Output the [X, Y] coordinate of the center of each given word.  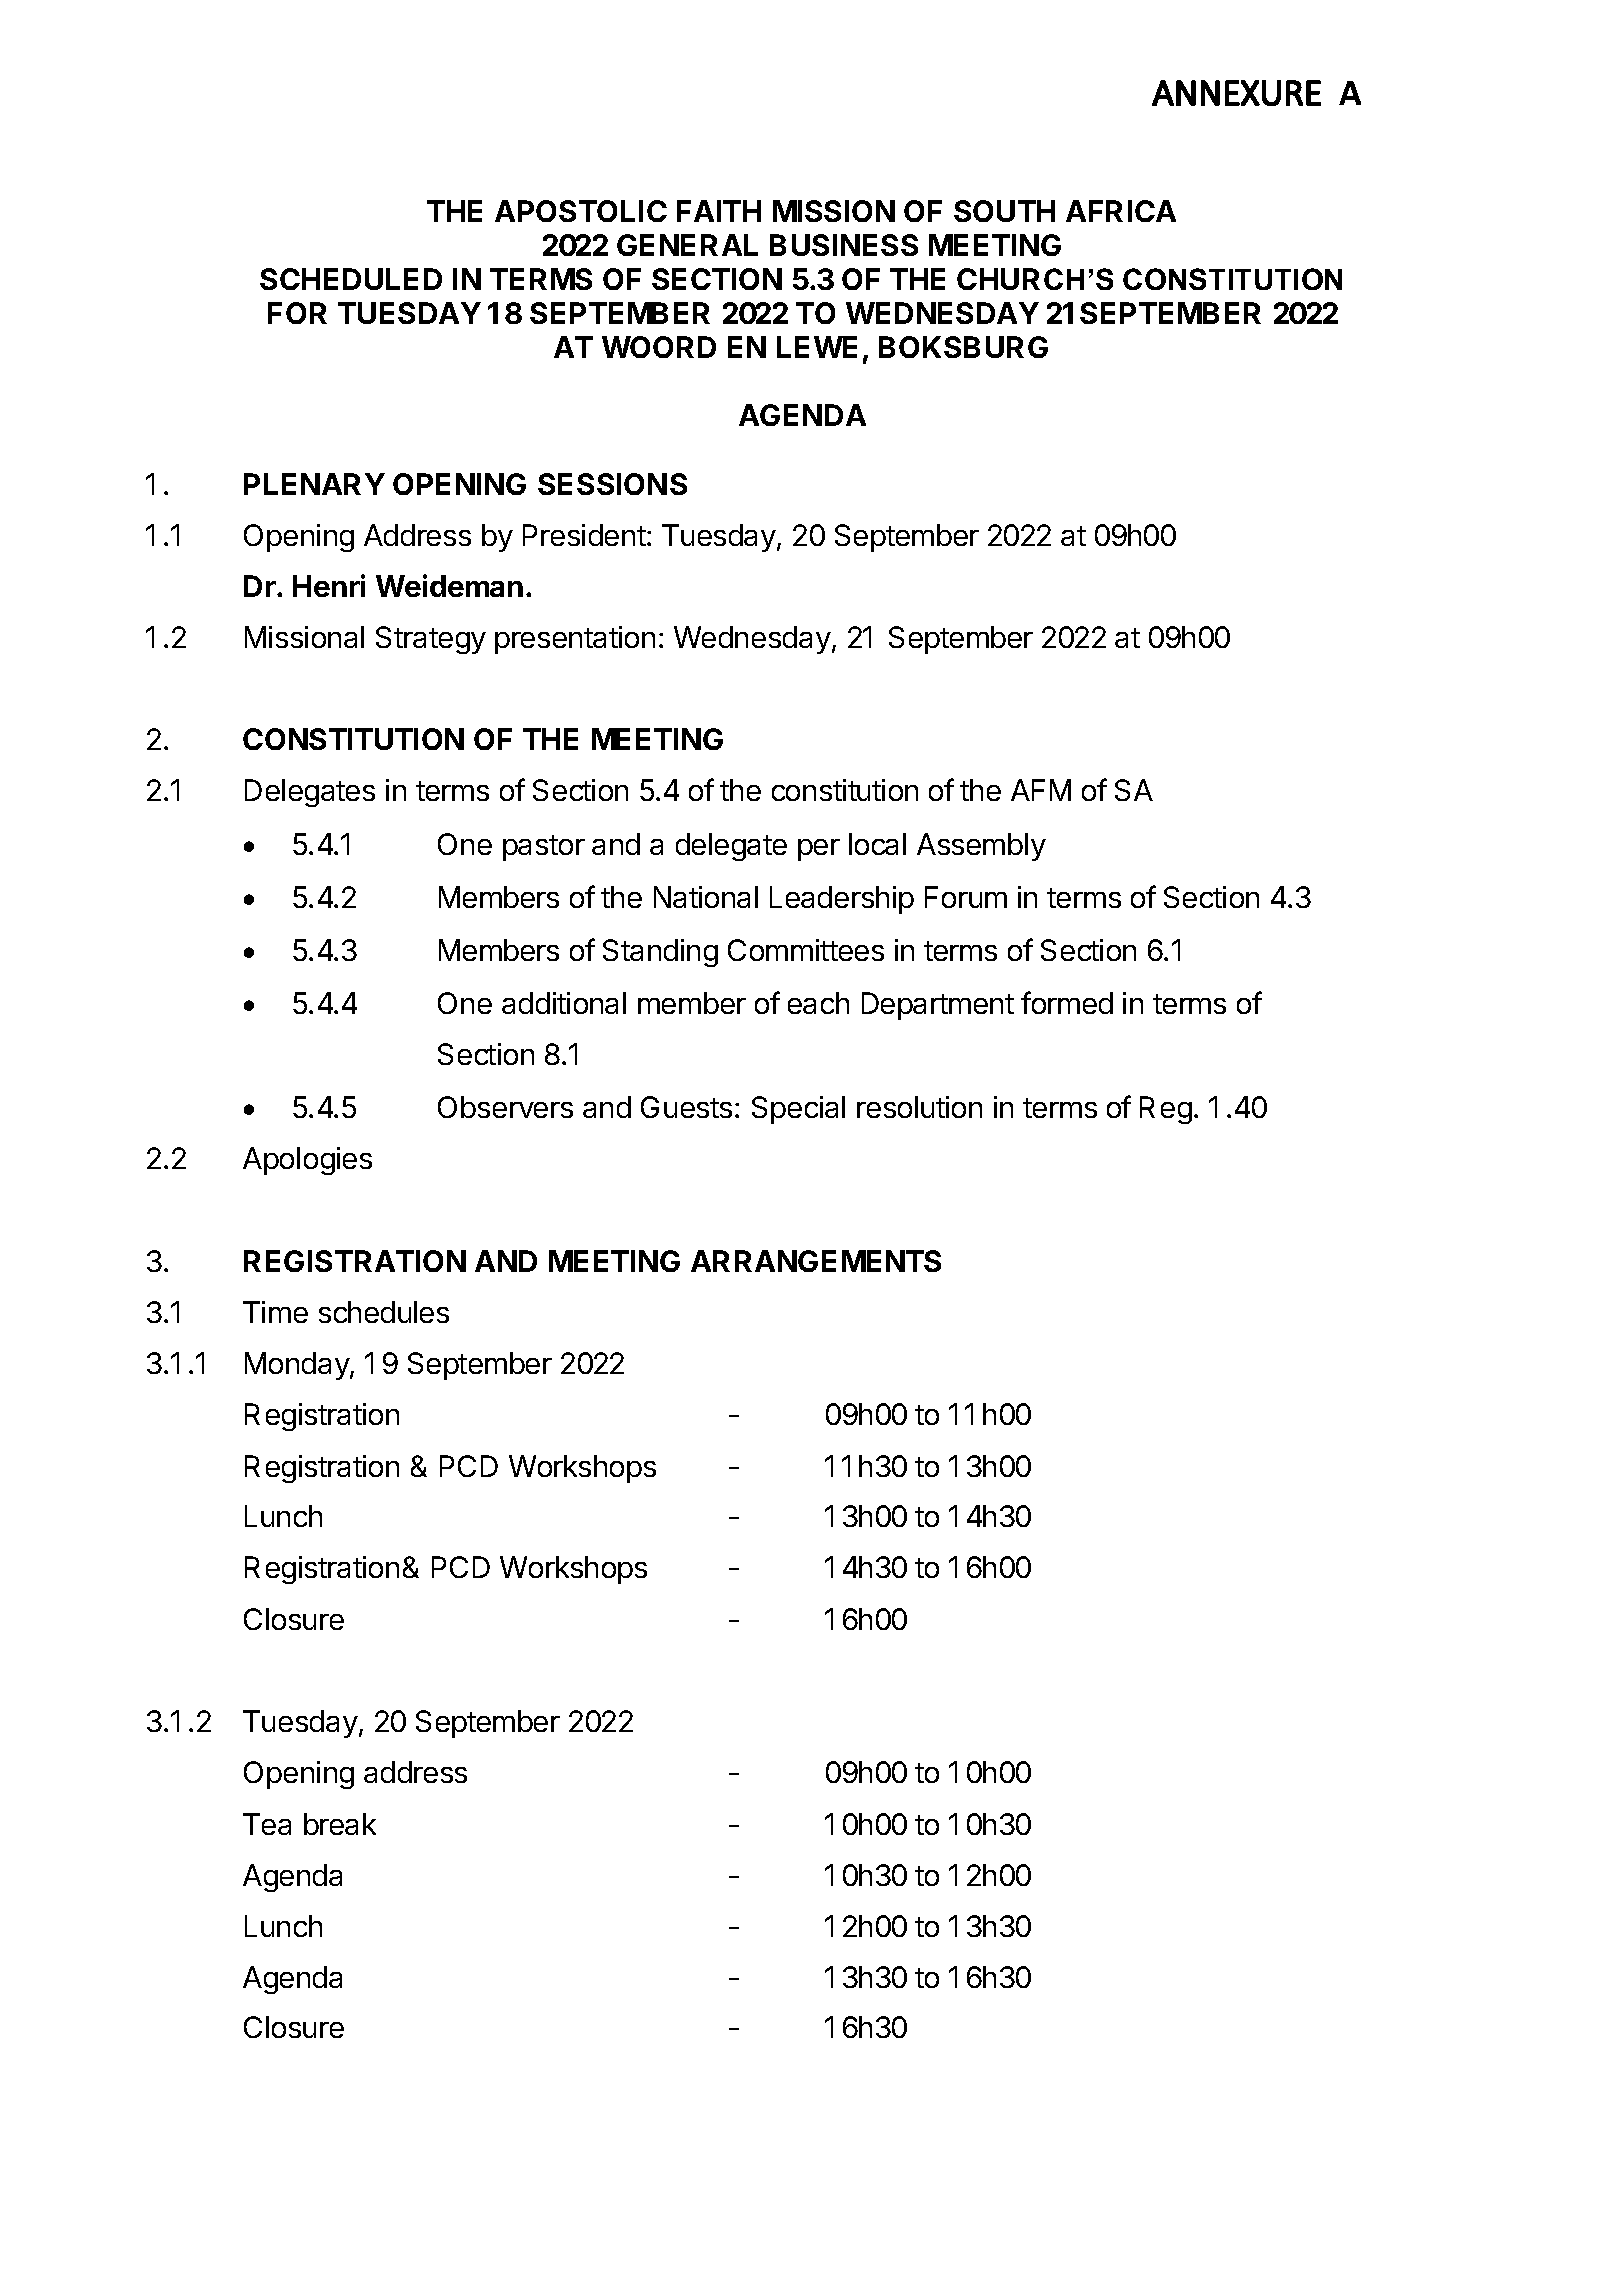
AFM [1041, 790]
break [340, 1824]
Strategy [431, 640]
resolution [919, 1107]
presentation [575, 640]
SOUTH [1004, 211]
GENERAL [687, 245]
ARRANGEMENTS [816, 1261]
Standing [660, 953]
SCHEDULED [351, 279]
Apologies [307, 1161]
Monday [298, 1366]
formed [1067, 1002]
